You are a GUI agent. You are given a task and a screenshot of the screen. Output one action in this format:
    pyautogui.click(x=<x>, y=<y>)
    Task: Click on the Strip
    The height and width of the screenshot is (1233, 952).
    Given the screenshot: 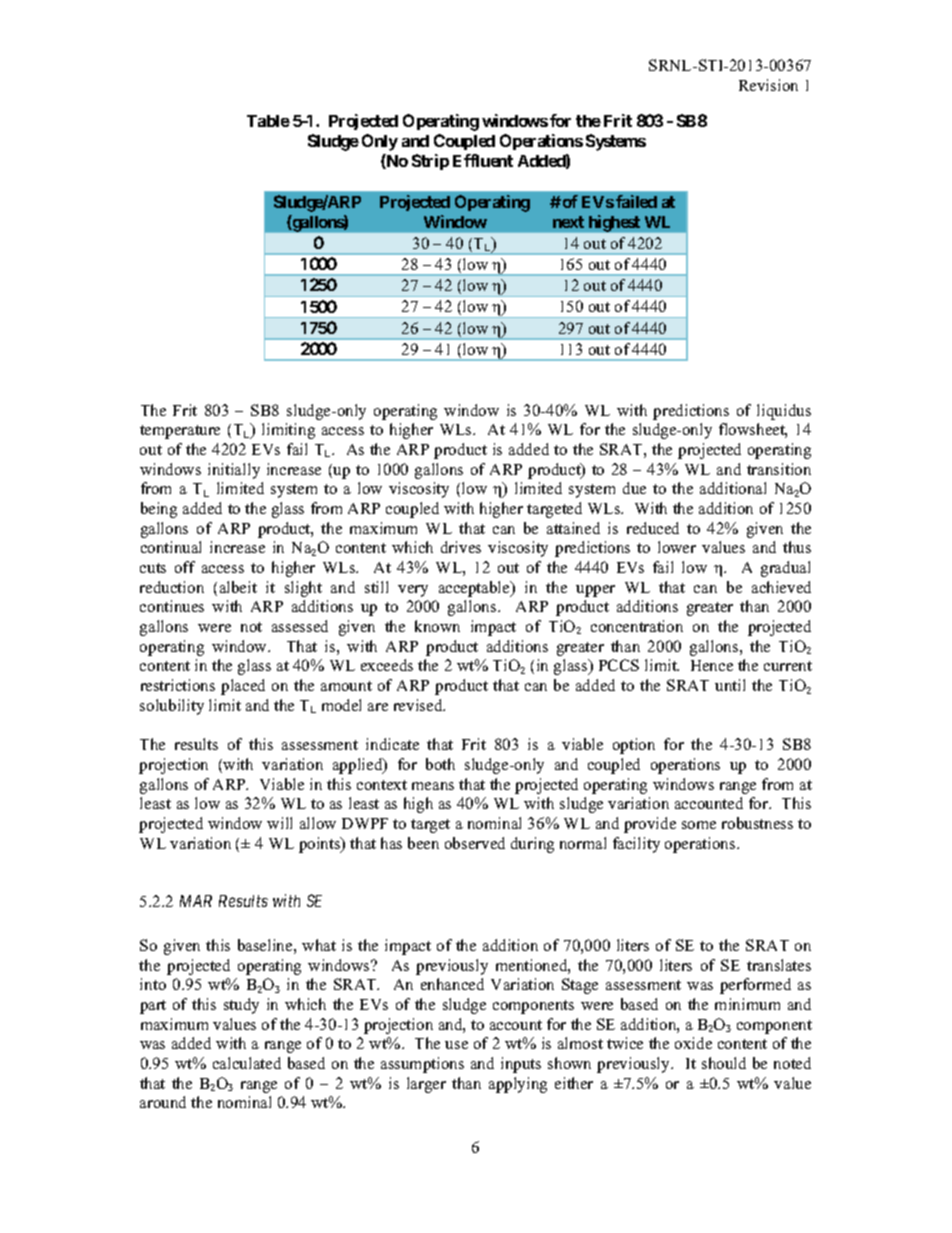 What is the action you would take?
    pyautogui.click(x=430, y=162)
